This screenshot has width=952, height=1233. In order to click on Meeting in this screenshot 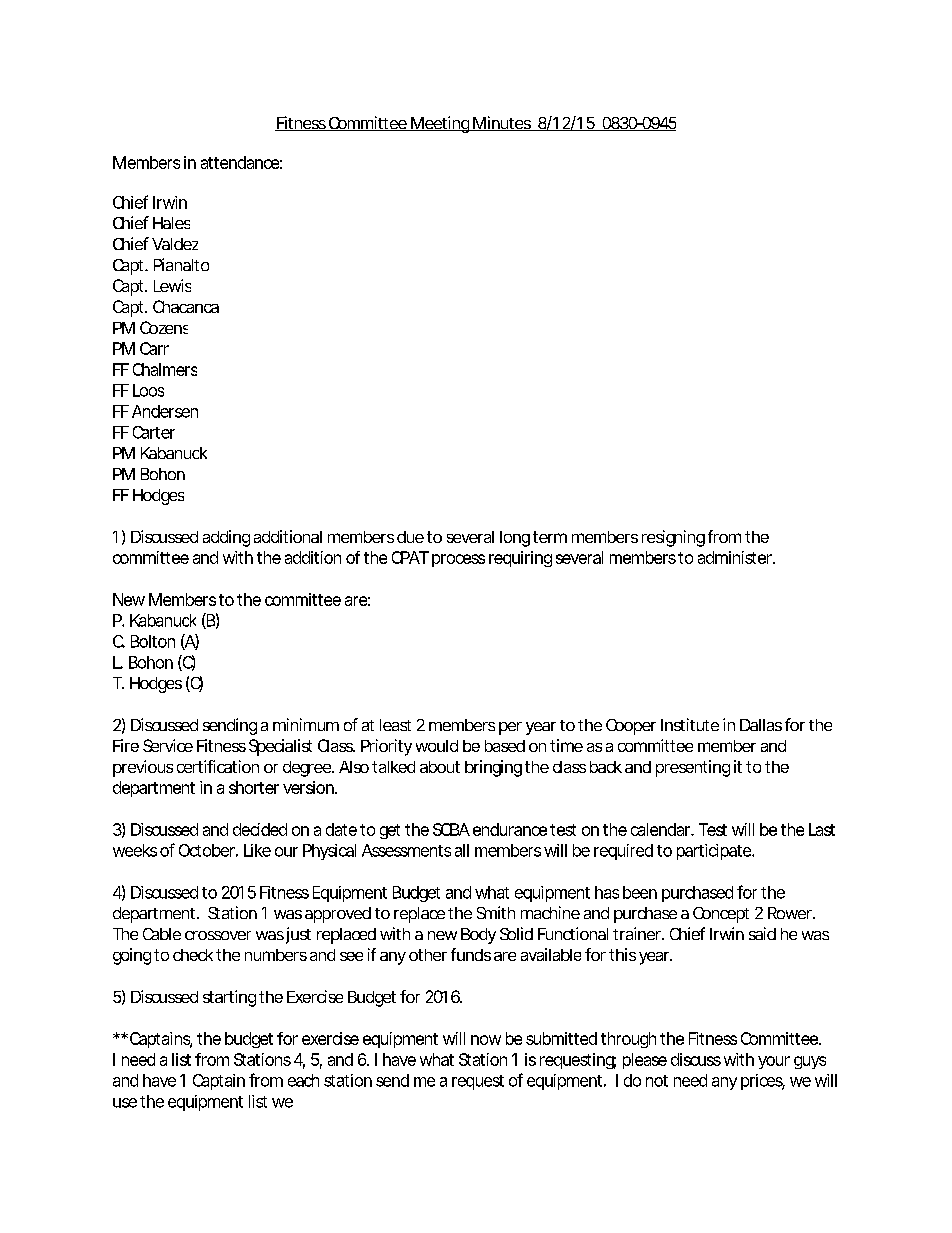, I will do `click(440, 124)`.
